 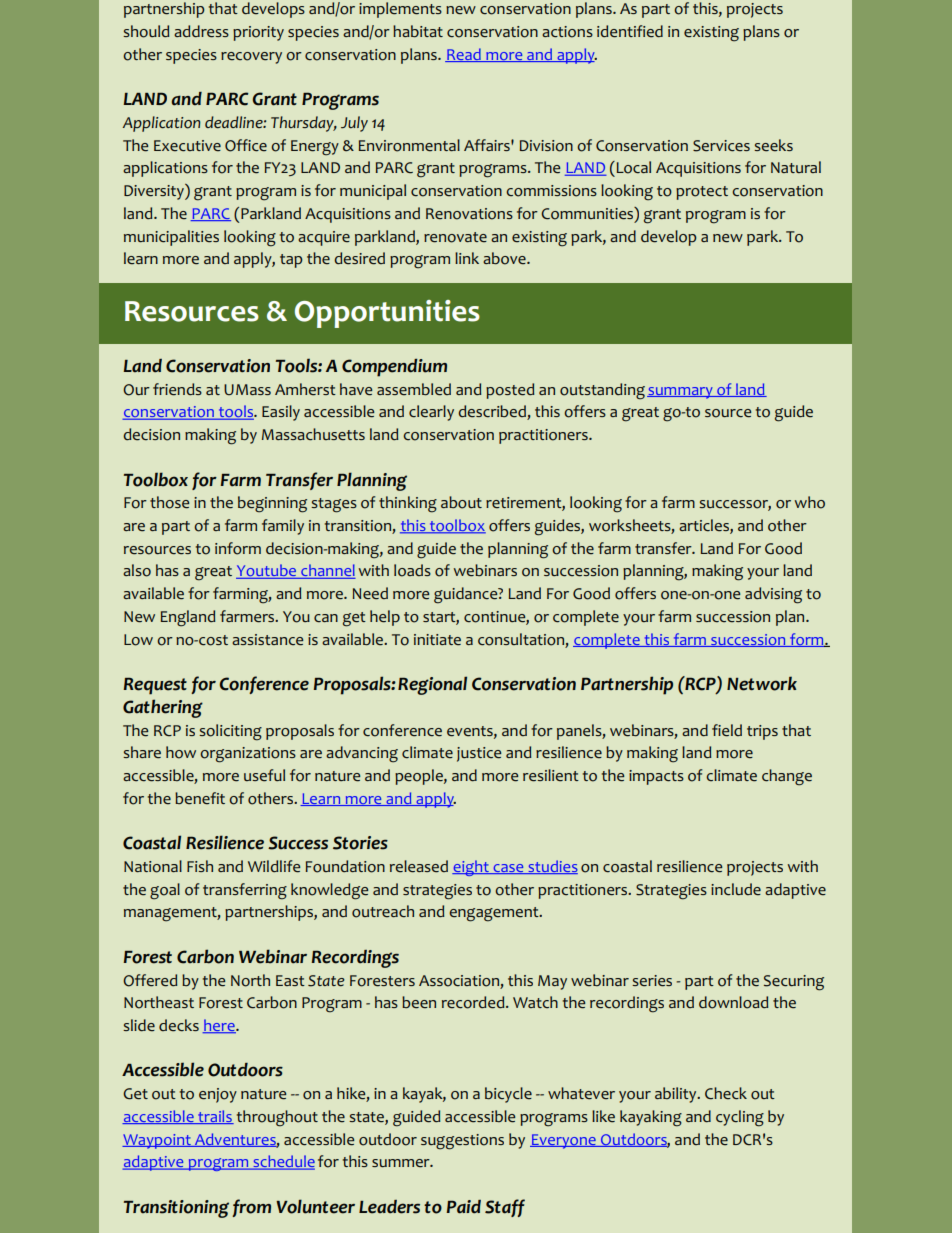 What do you see at coordinates (267, 640) in the document?
I see `assistance` at bounding box center [267, 640].
